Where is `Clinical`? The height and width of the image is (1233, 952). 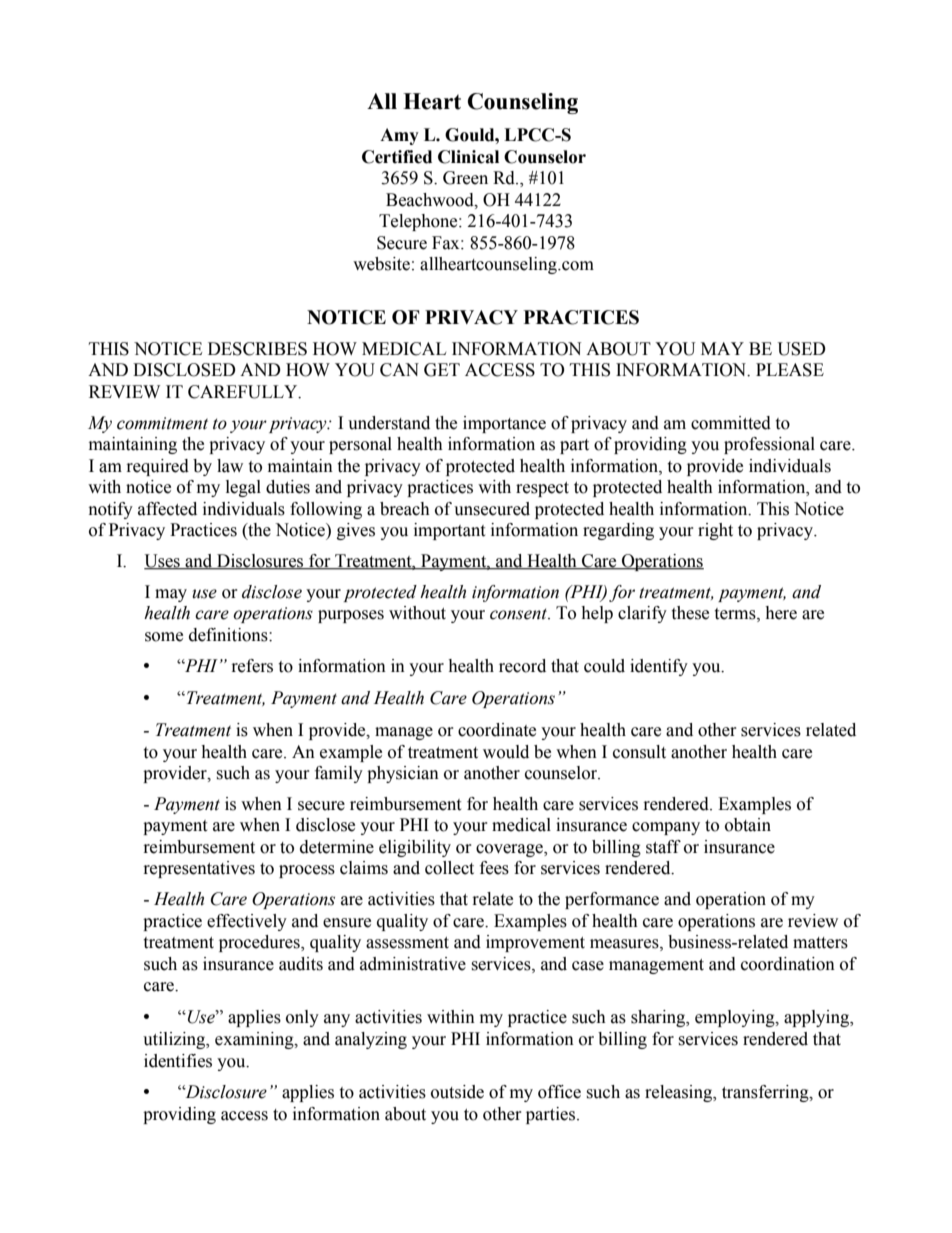
Clinical is located at coordinates (468, 157).
